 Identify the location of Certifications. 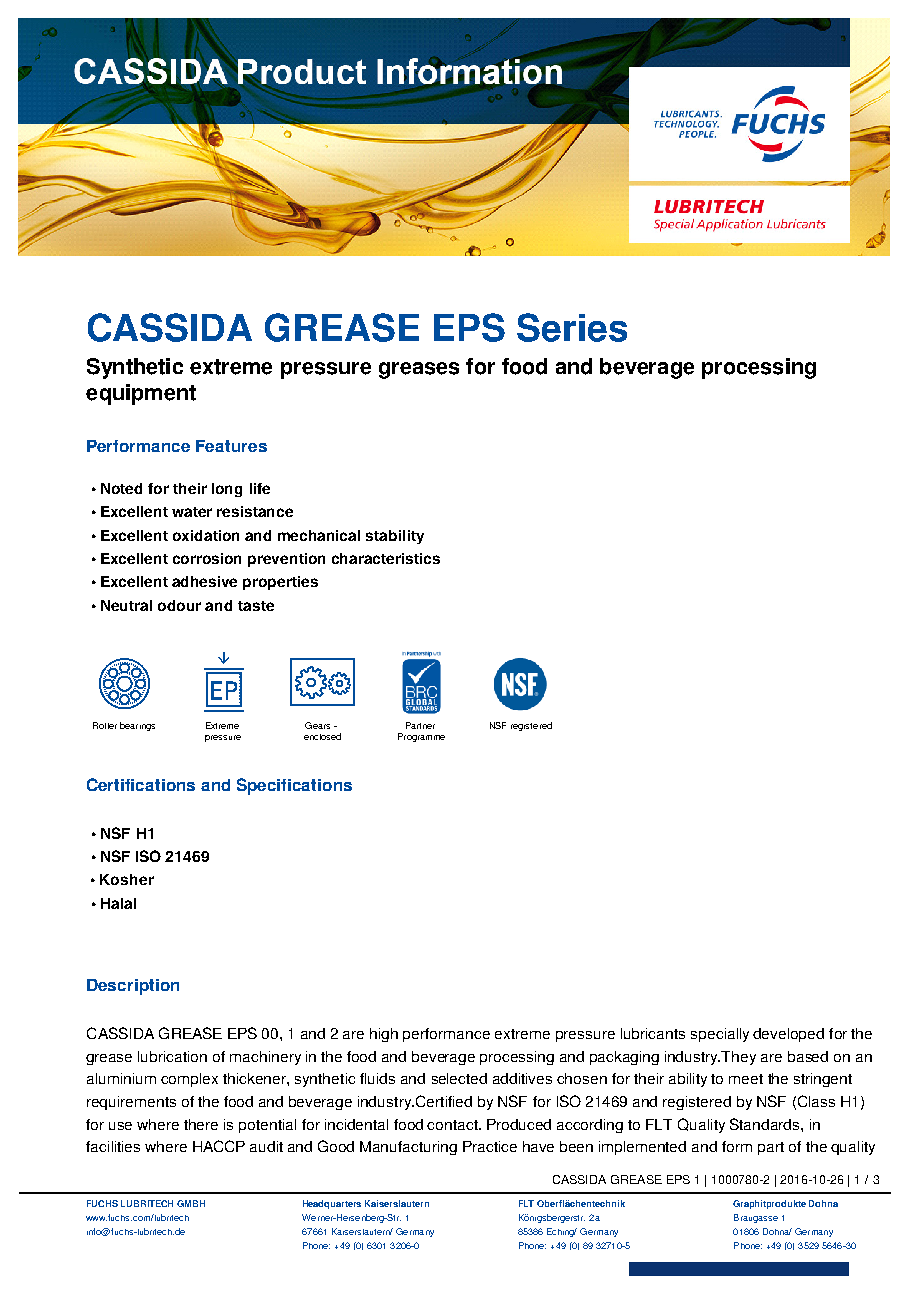
(141, 784).
